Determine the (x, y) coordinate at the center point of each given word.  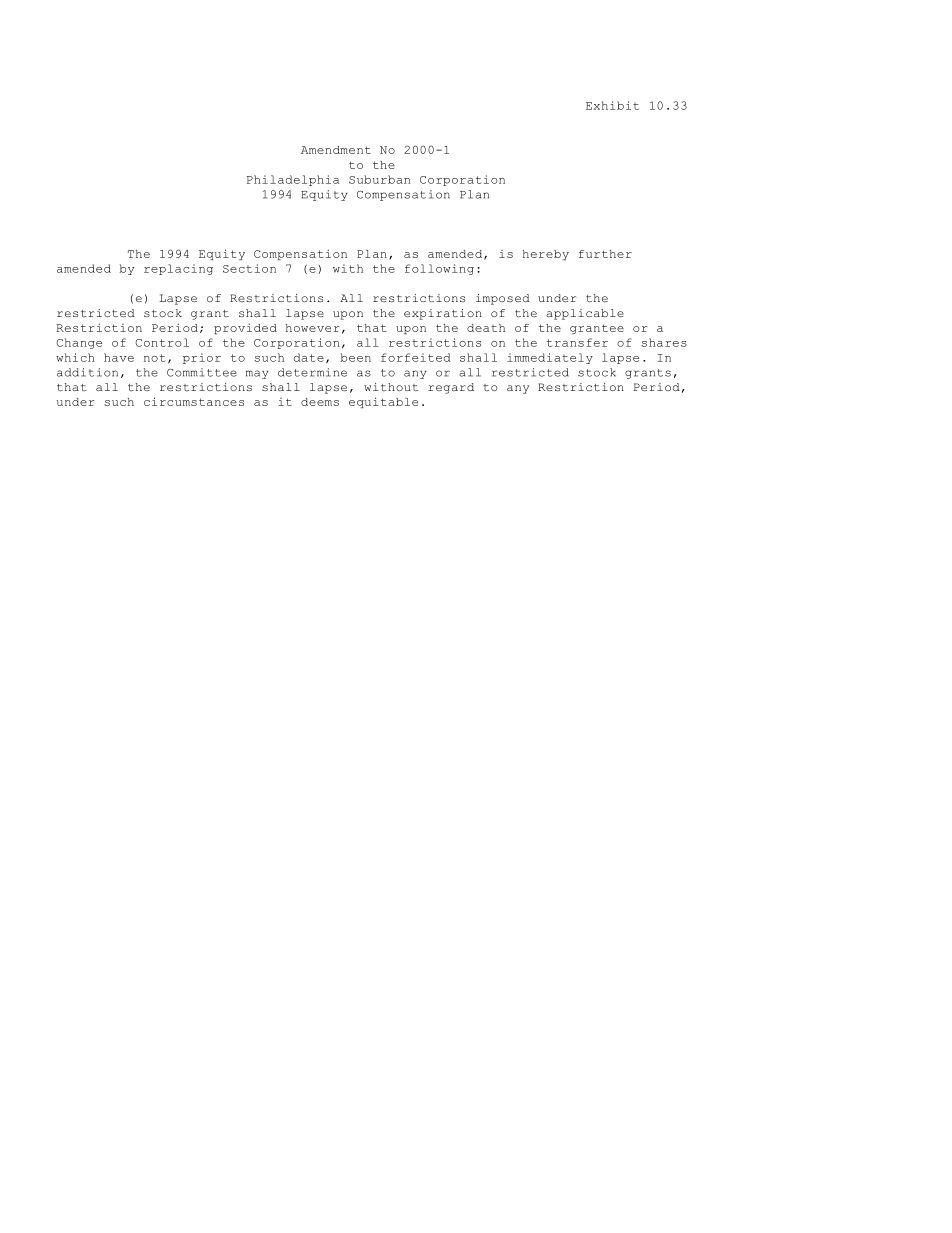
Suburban (379, 179)
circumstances (194, 401)
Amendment (336, 150)
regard (451, 388)
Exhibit (612, 105)
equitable (383, 402)
